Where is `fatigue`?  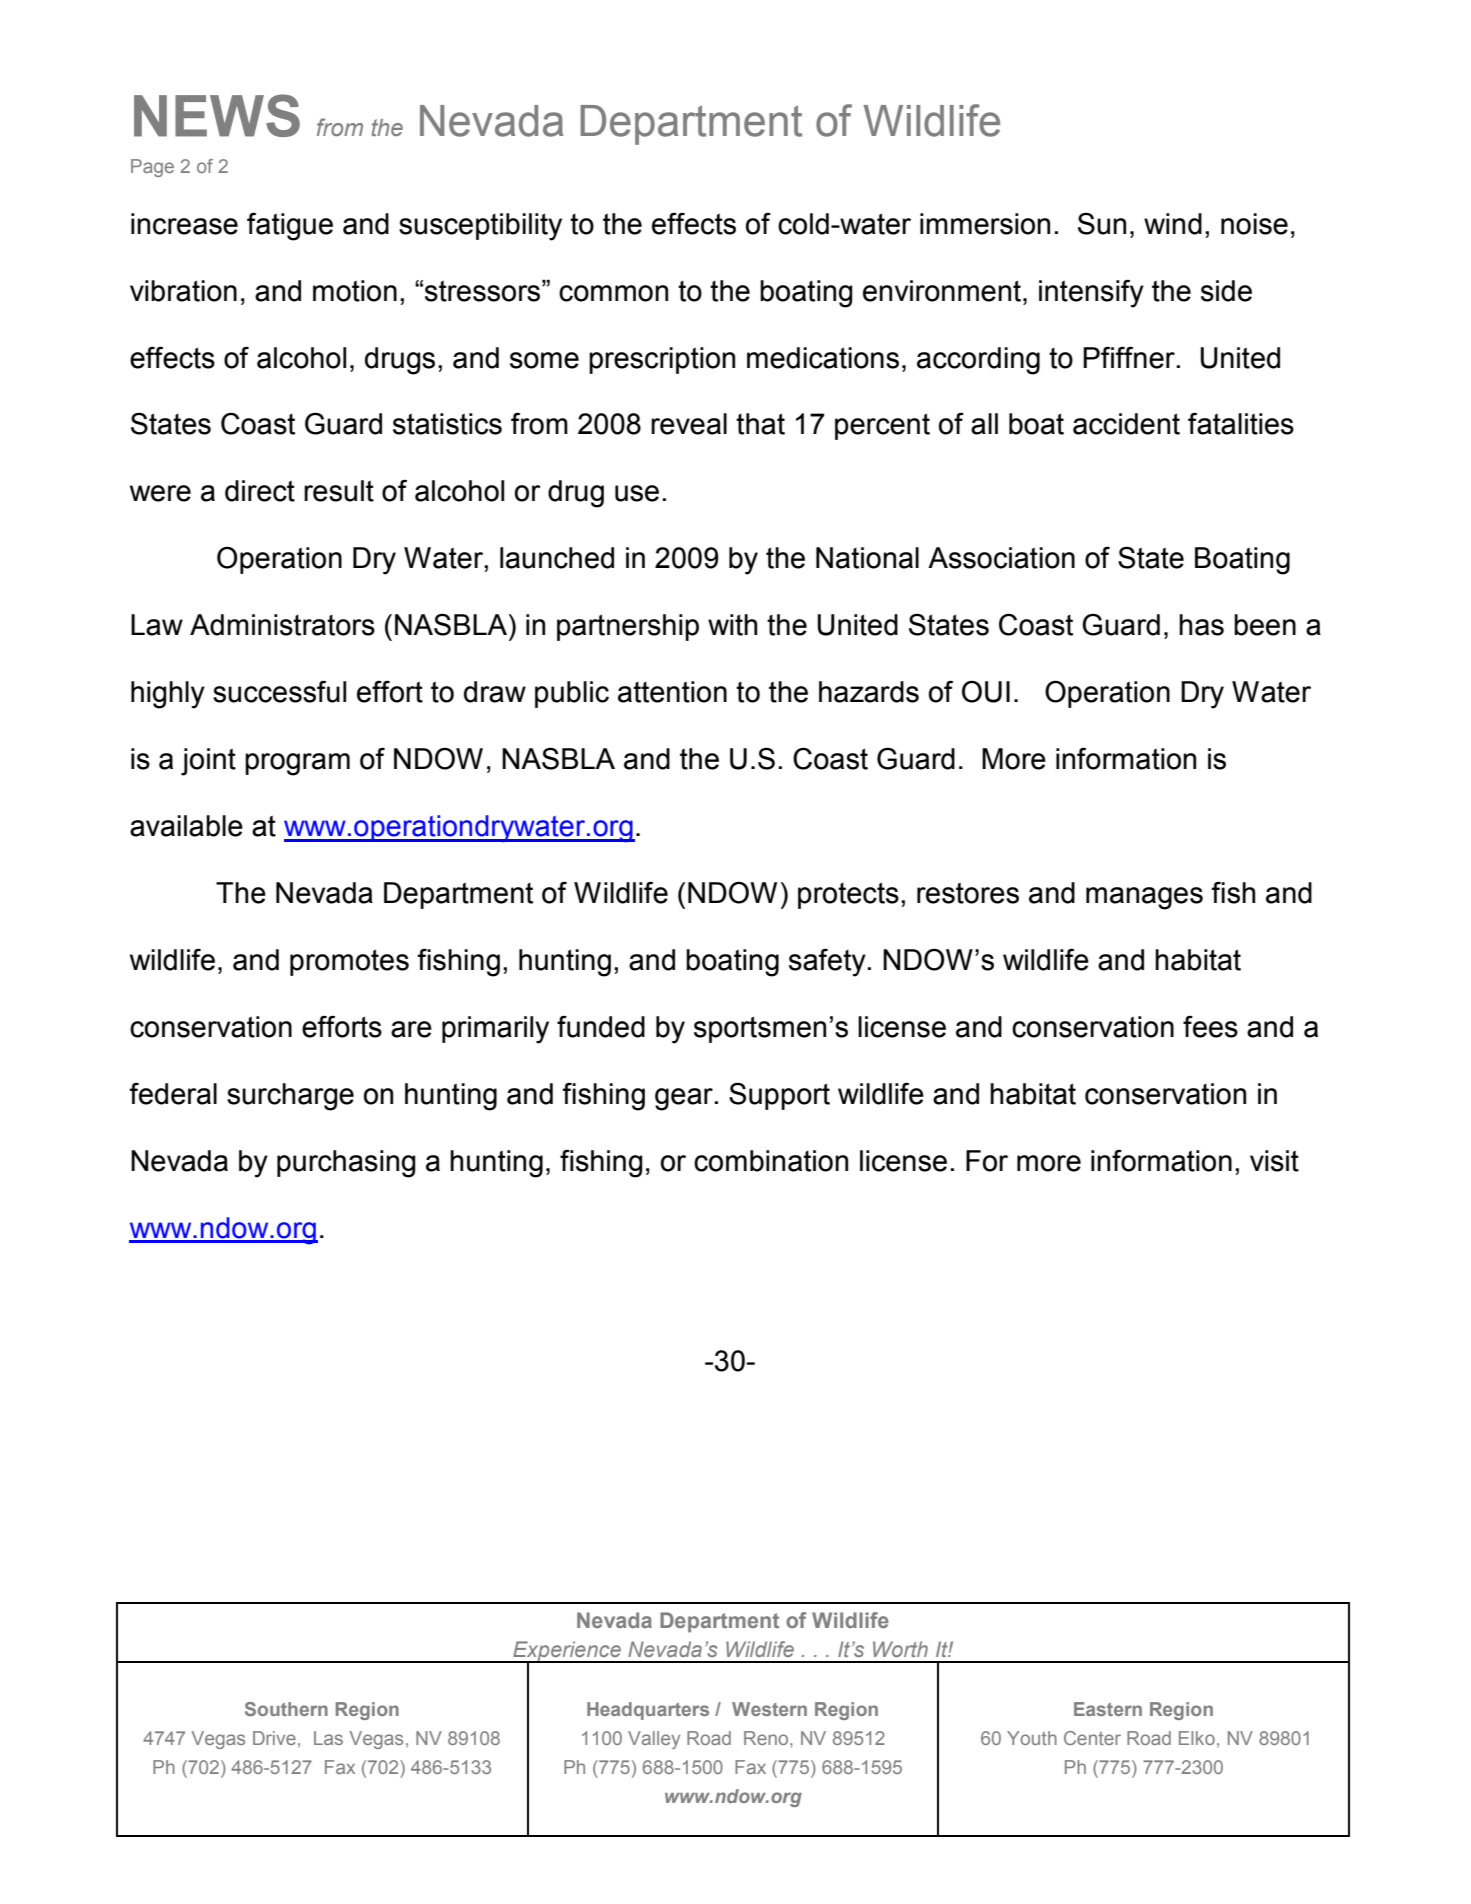 fatigue is located at coordinates (290, 226).
